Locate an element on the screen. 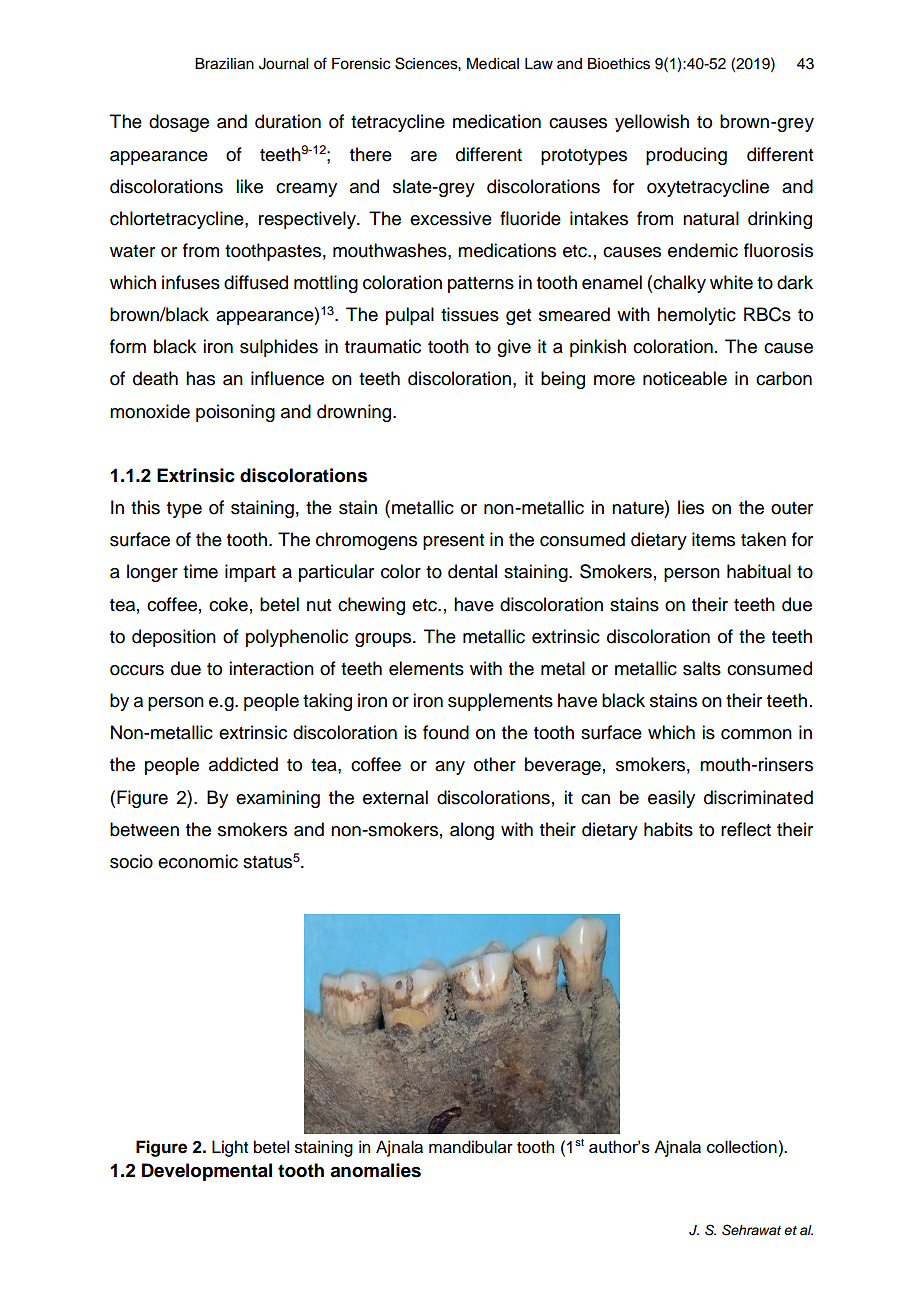  Medical is located at coordinates (493, 64).
